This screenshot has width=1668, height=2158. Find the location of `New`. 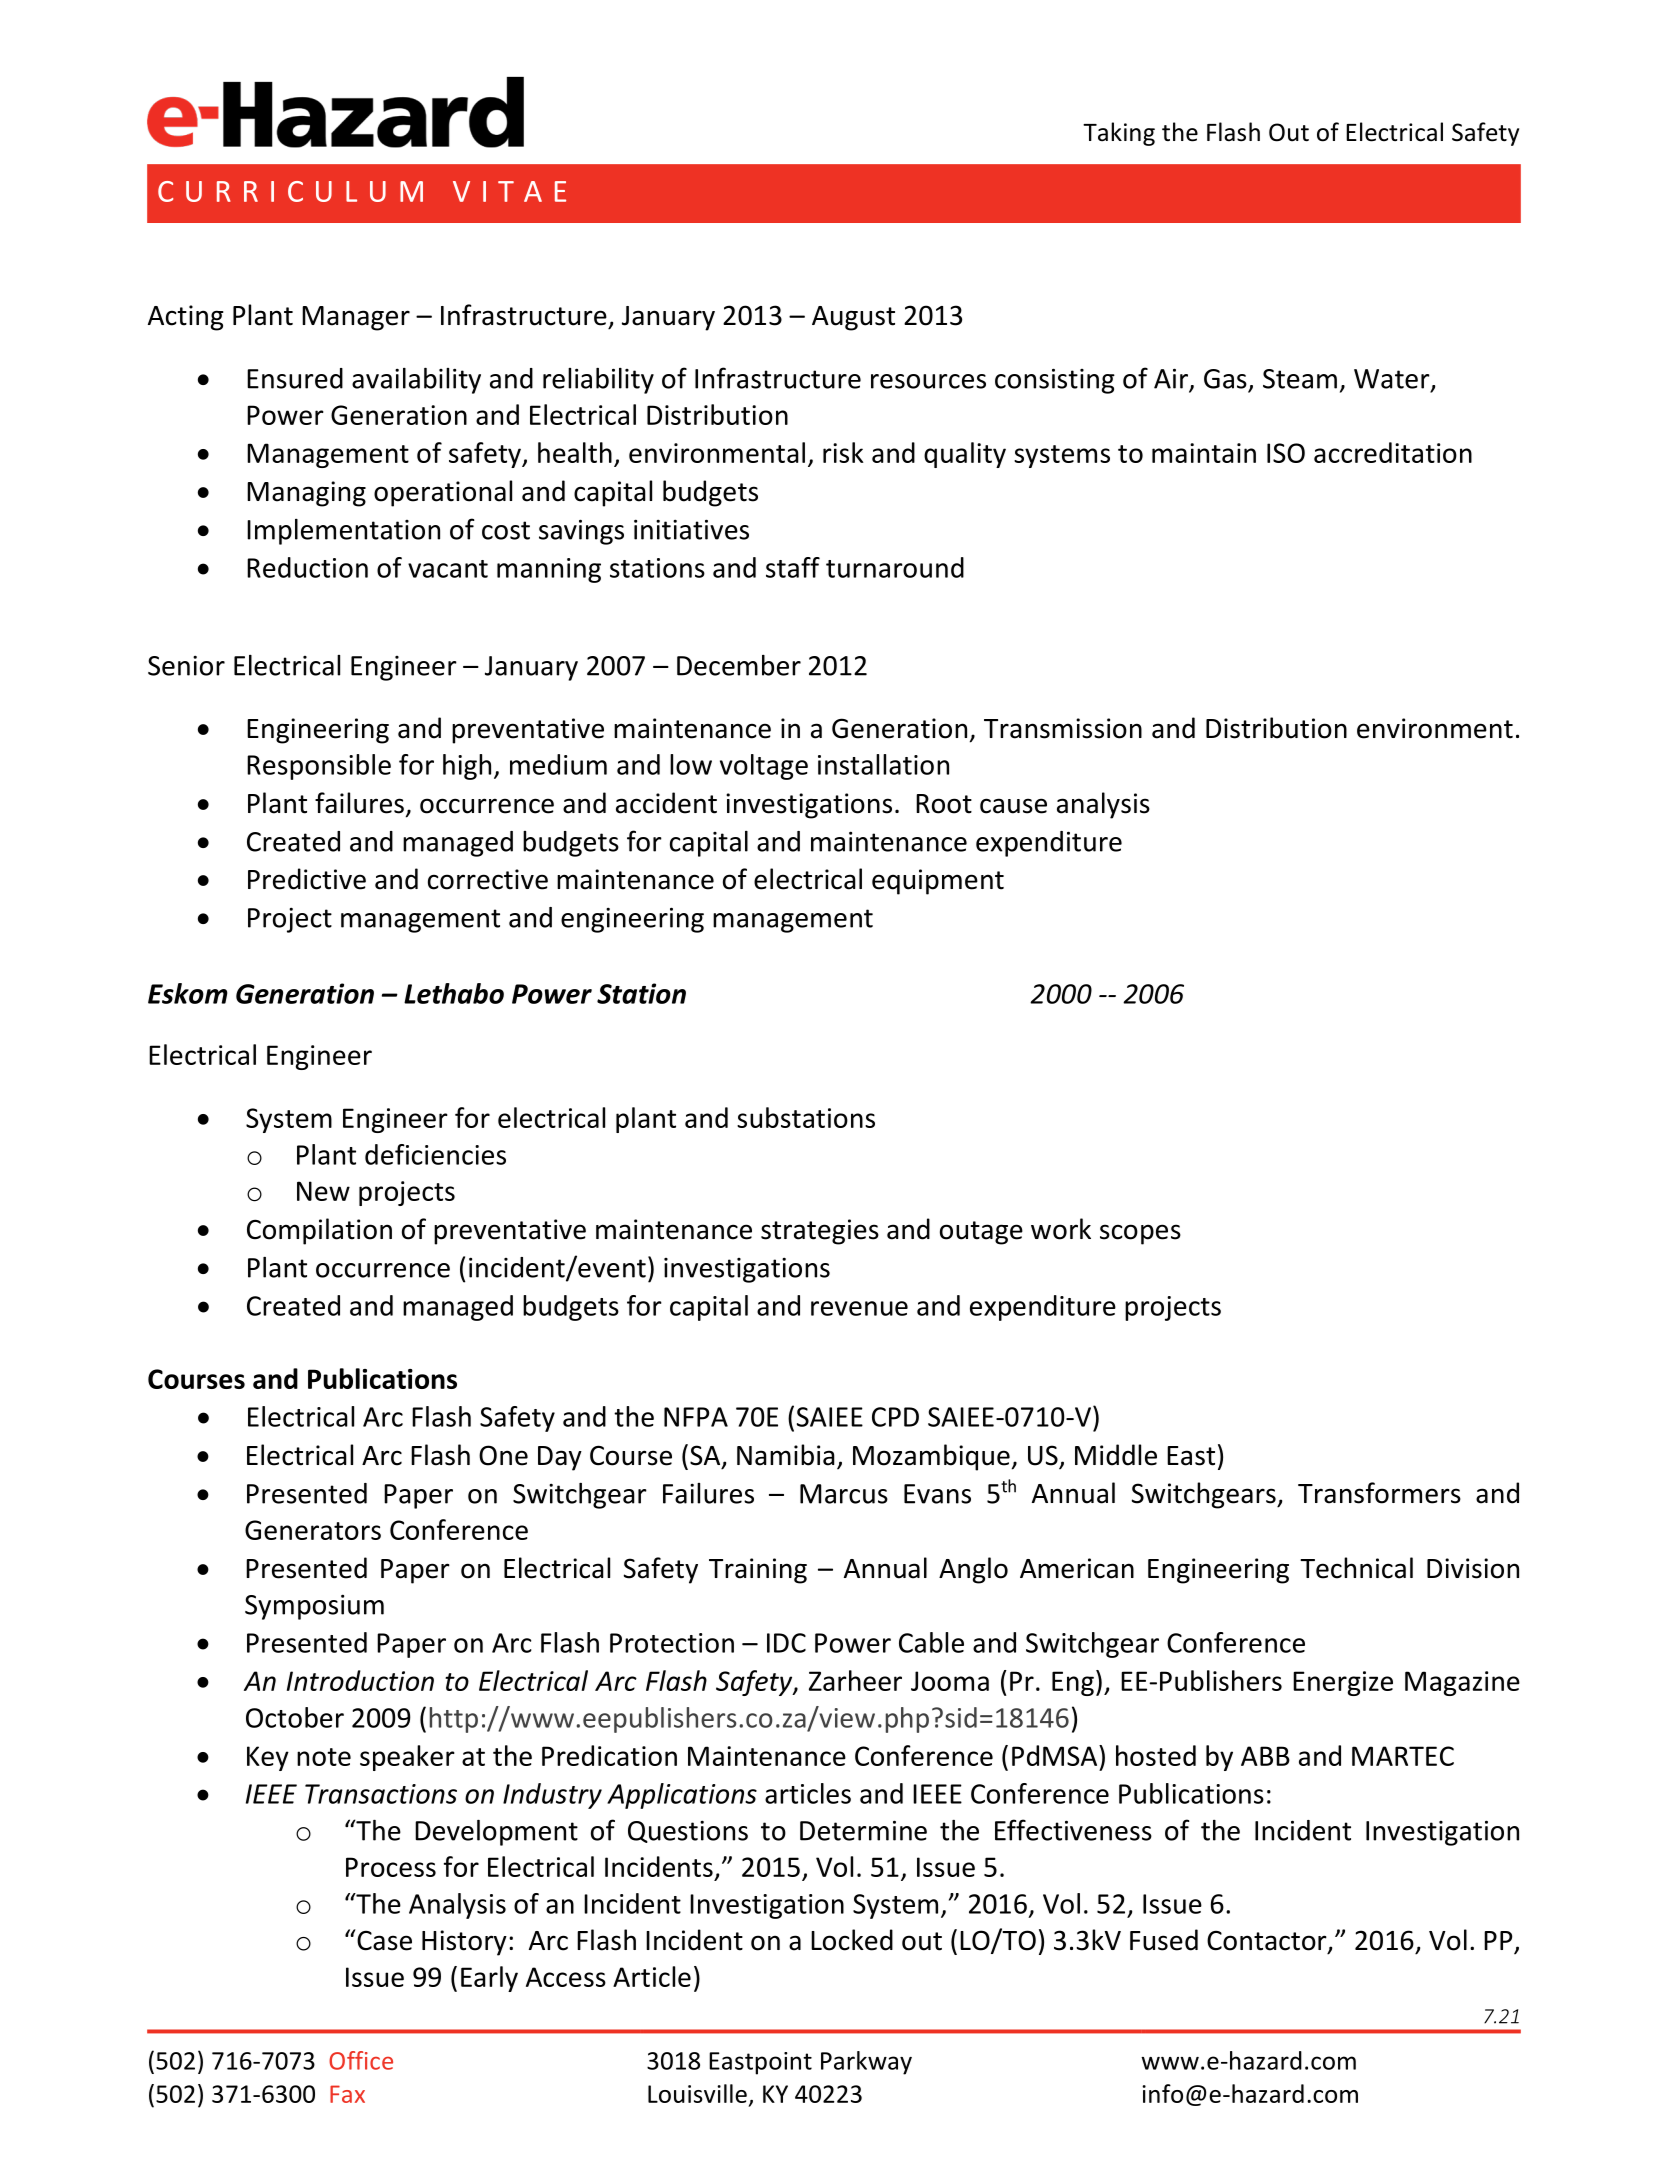

New is located at coordinates (323, 1191).
